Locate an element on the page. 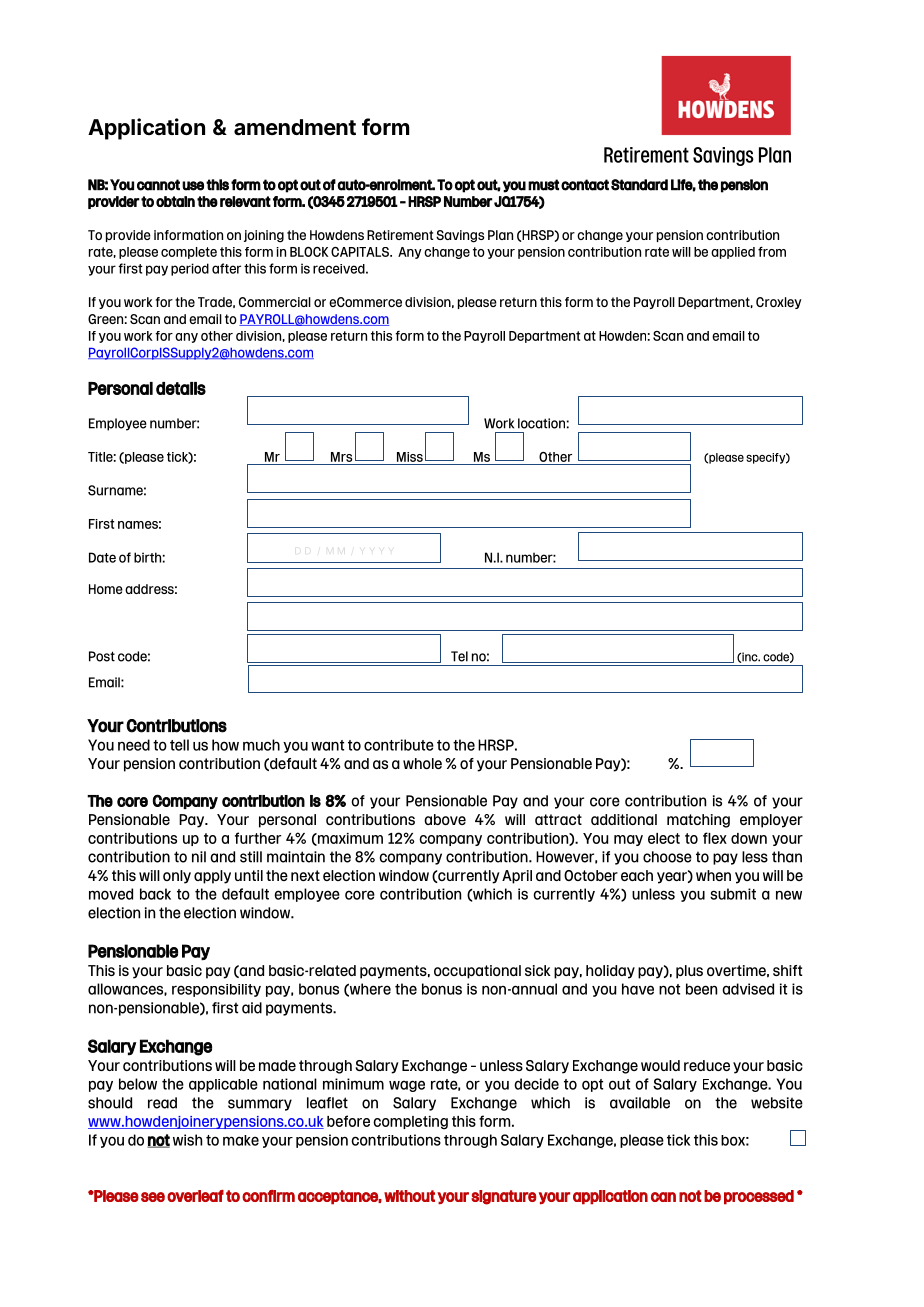 The width and height of the image is (924, 1307). Standard is located at coordinates (639, 185).
